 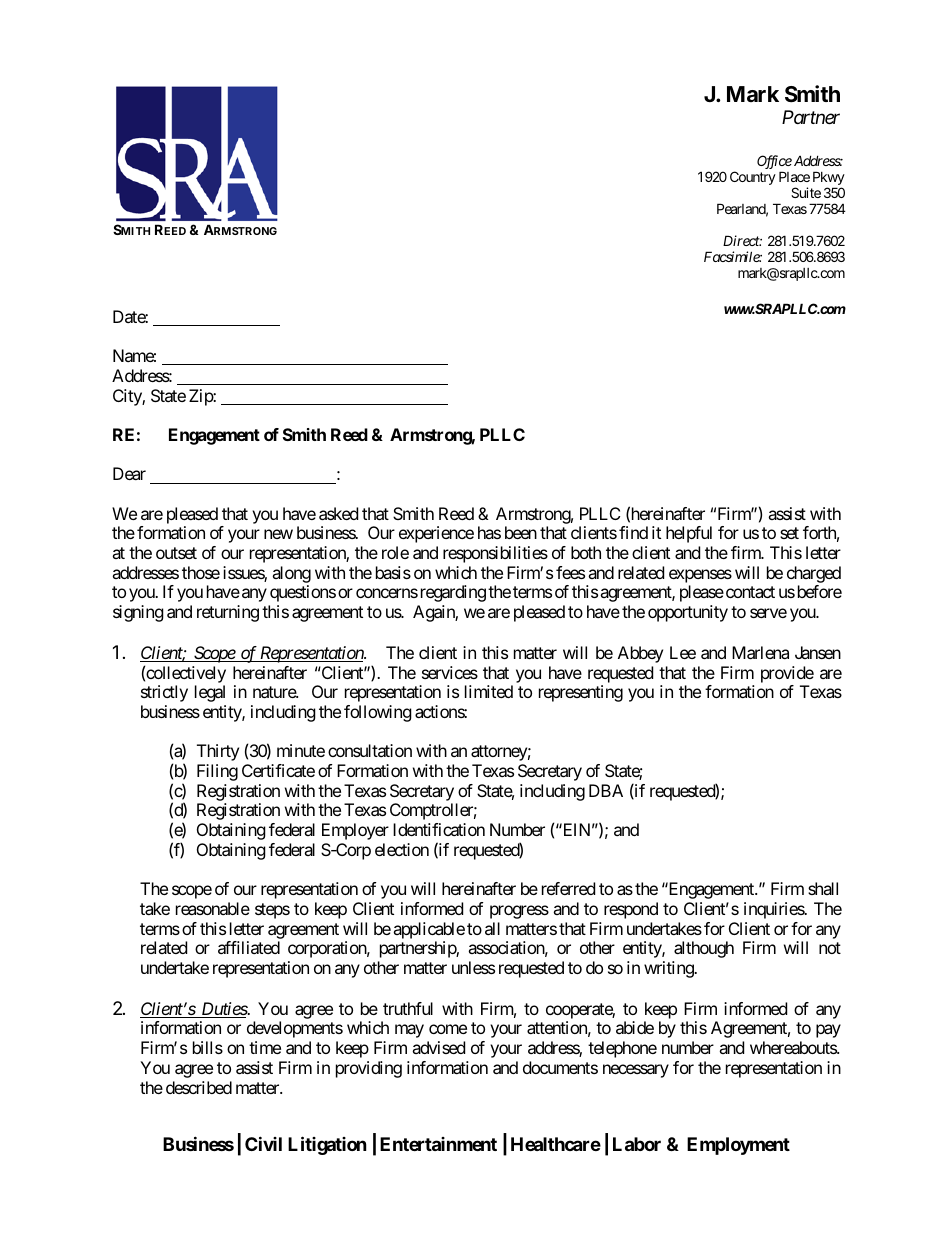 I want to click on applicable, so click(x=429, y=930).
